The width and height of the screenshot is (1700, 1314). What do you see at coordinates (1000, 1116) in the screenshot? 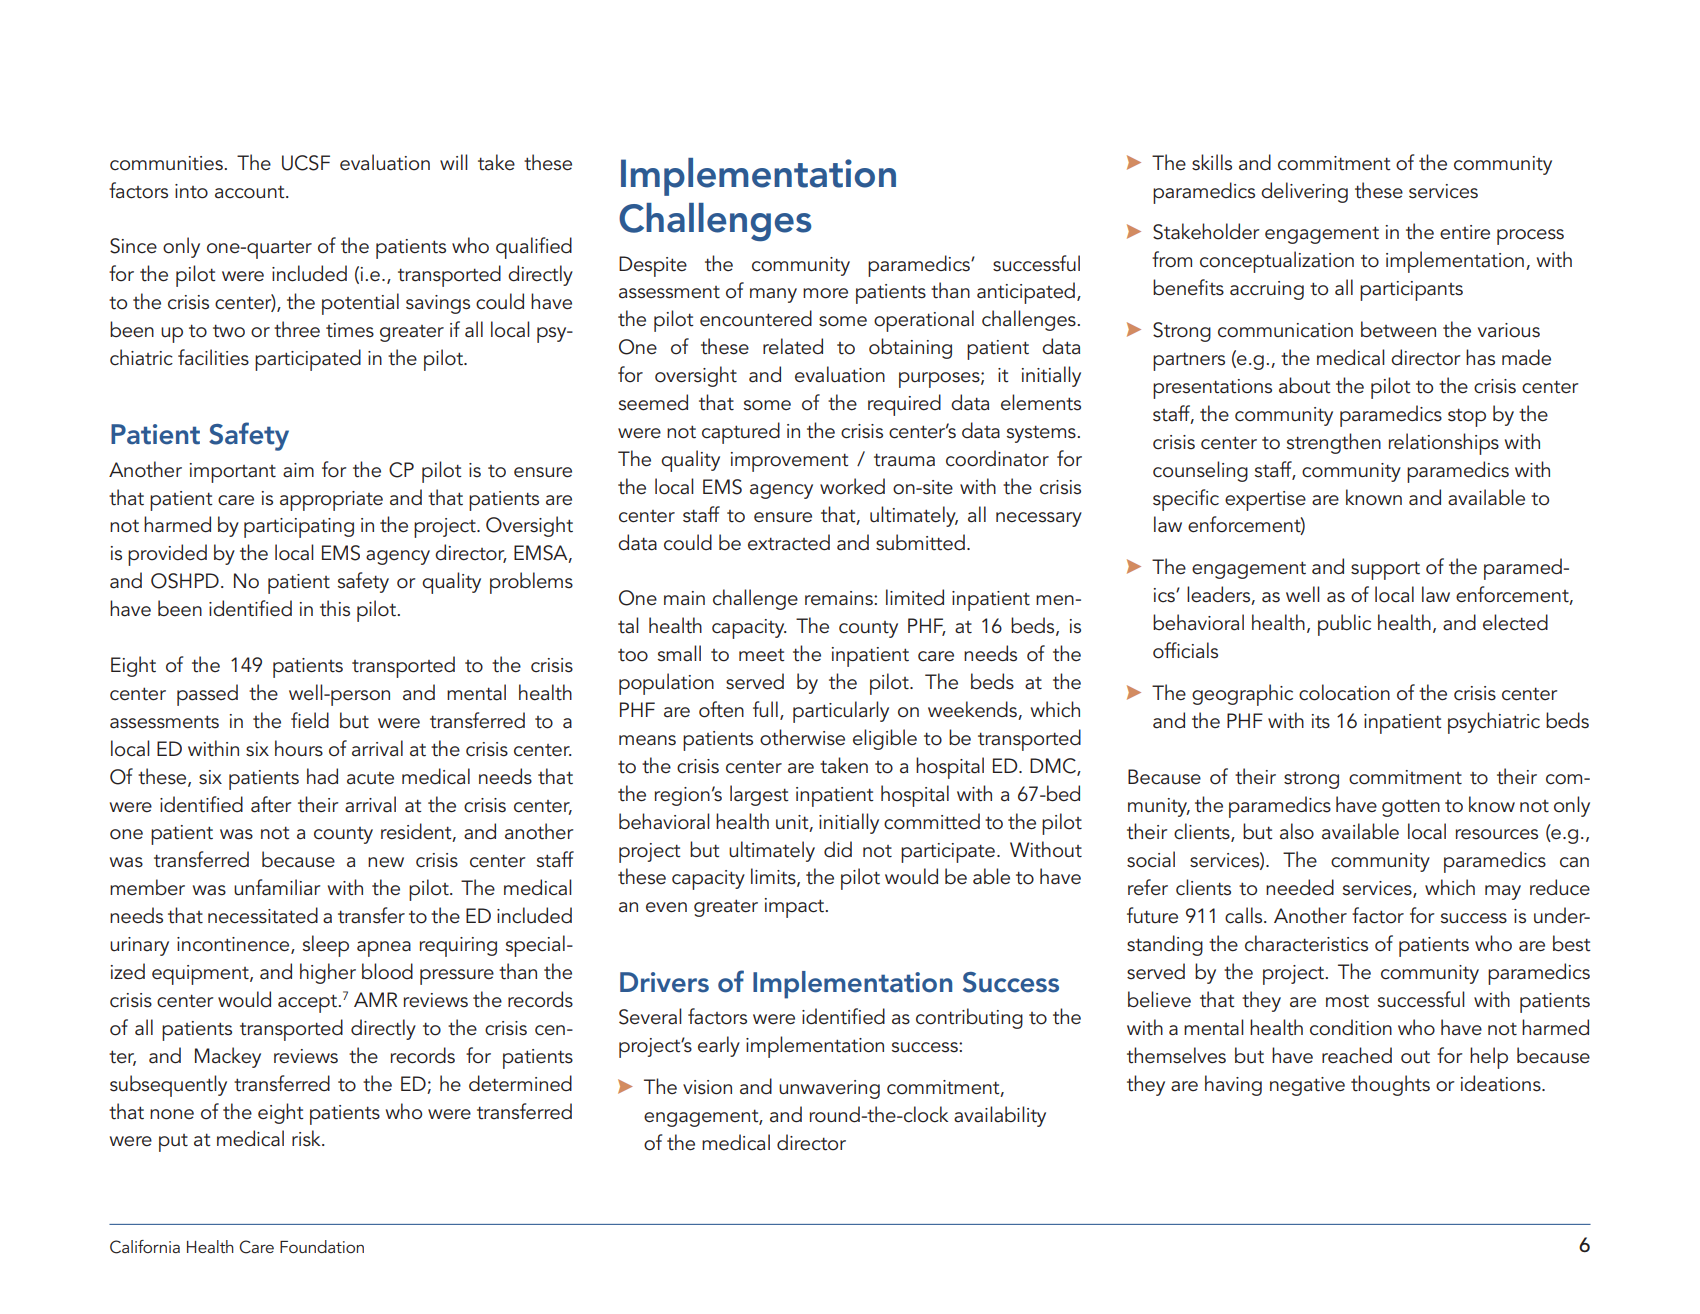
I see `availability` at bounding box center [1000, 1116].
